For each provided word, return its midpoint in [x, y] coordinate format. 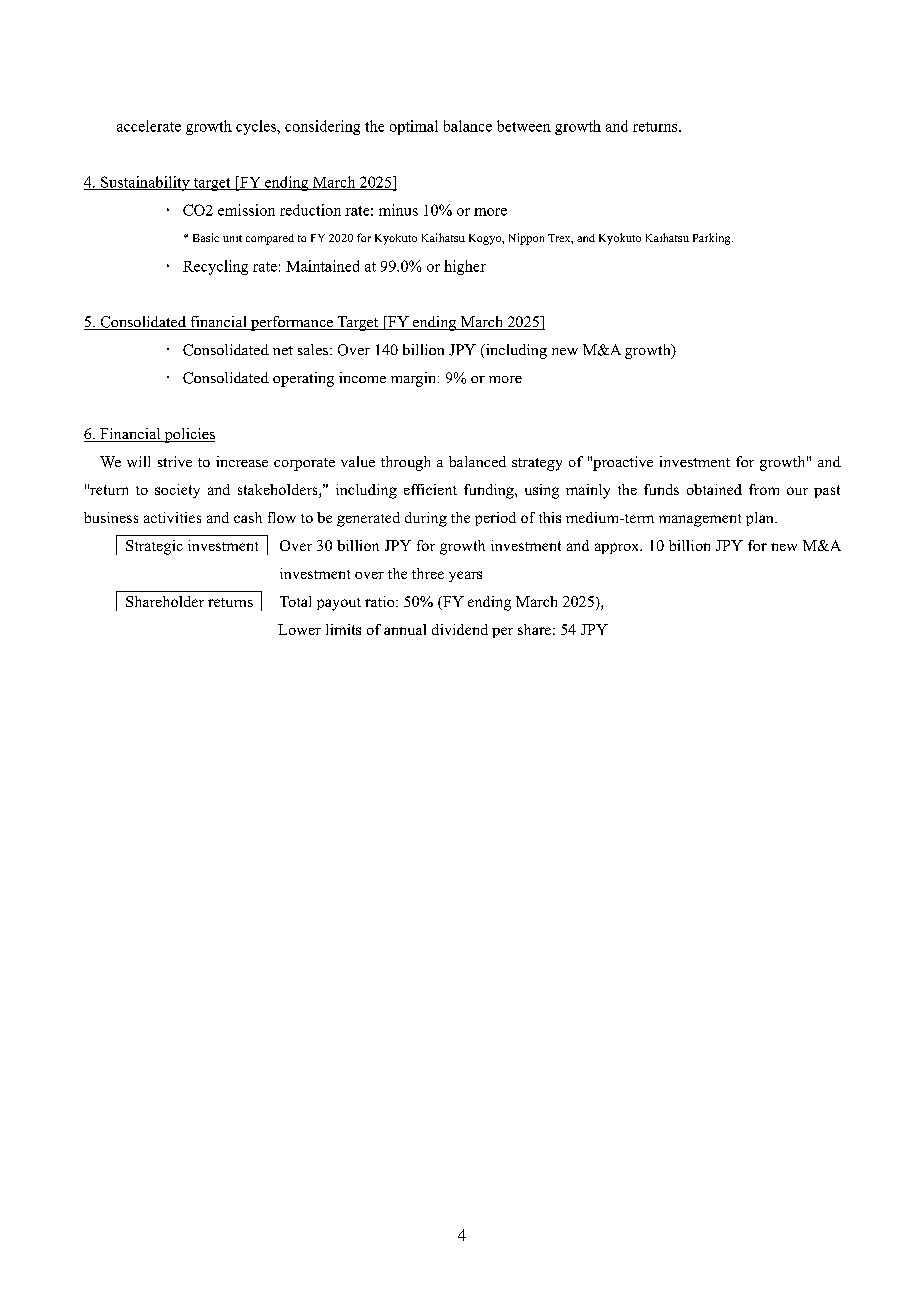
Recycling [215, 267]
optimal [414, 127]
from [764, 489]
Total [295, 601]
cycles [257, 127]
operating [303, 379]
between [524, 126]
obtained [714, 489]
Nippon [526, 239]
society [177, 491]
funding [490, 491]
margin [415, 379]
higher [465, 267]
